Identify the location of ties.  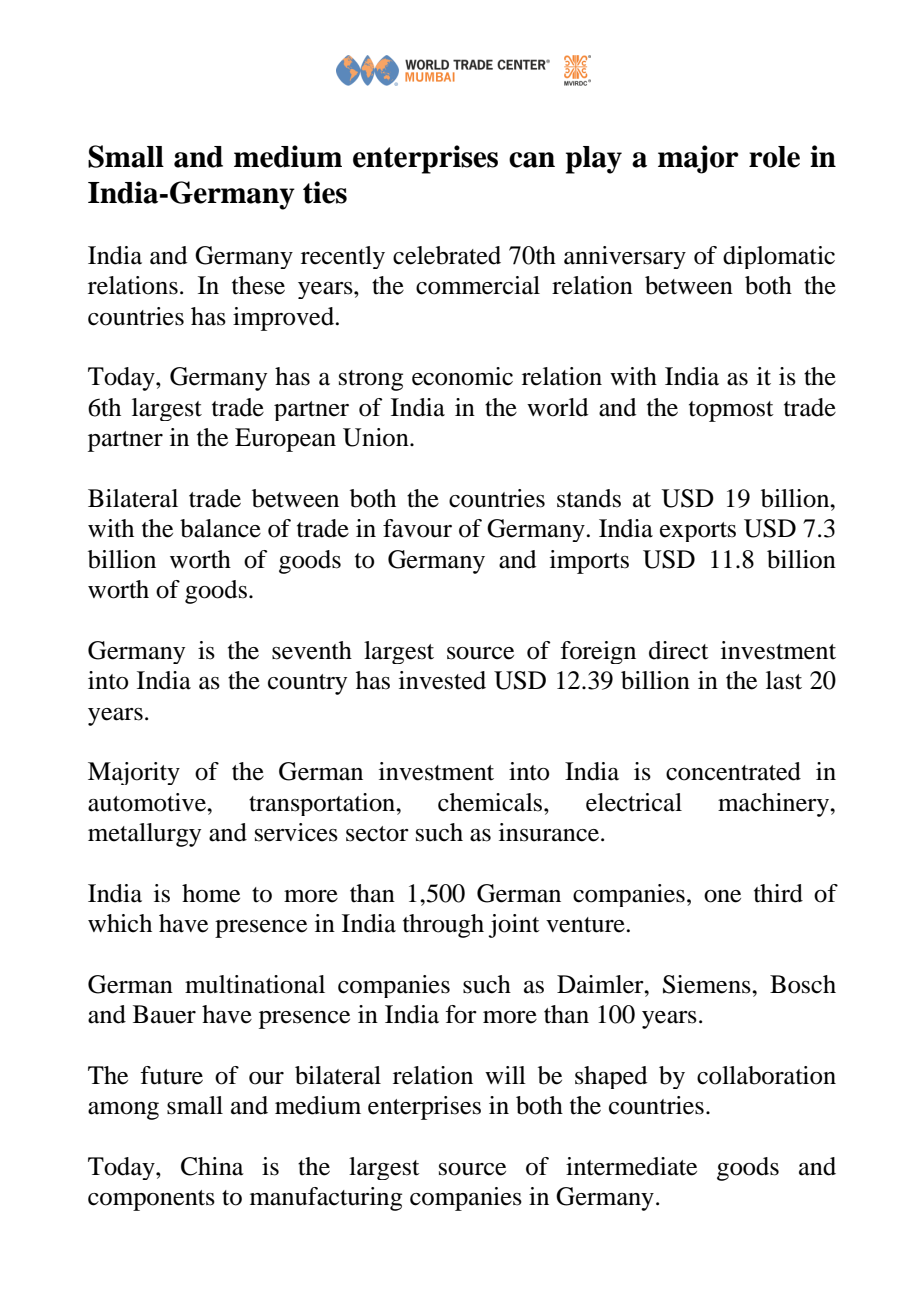
(325, 192).
